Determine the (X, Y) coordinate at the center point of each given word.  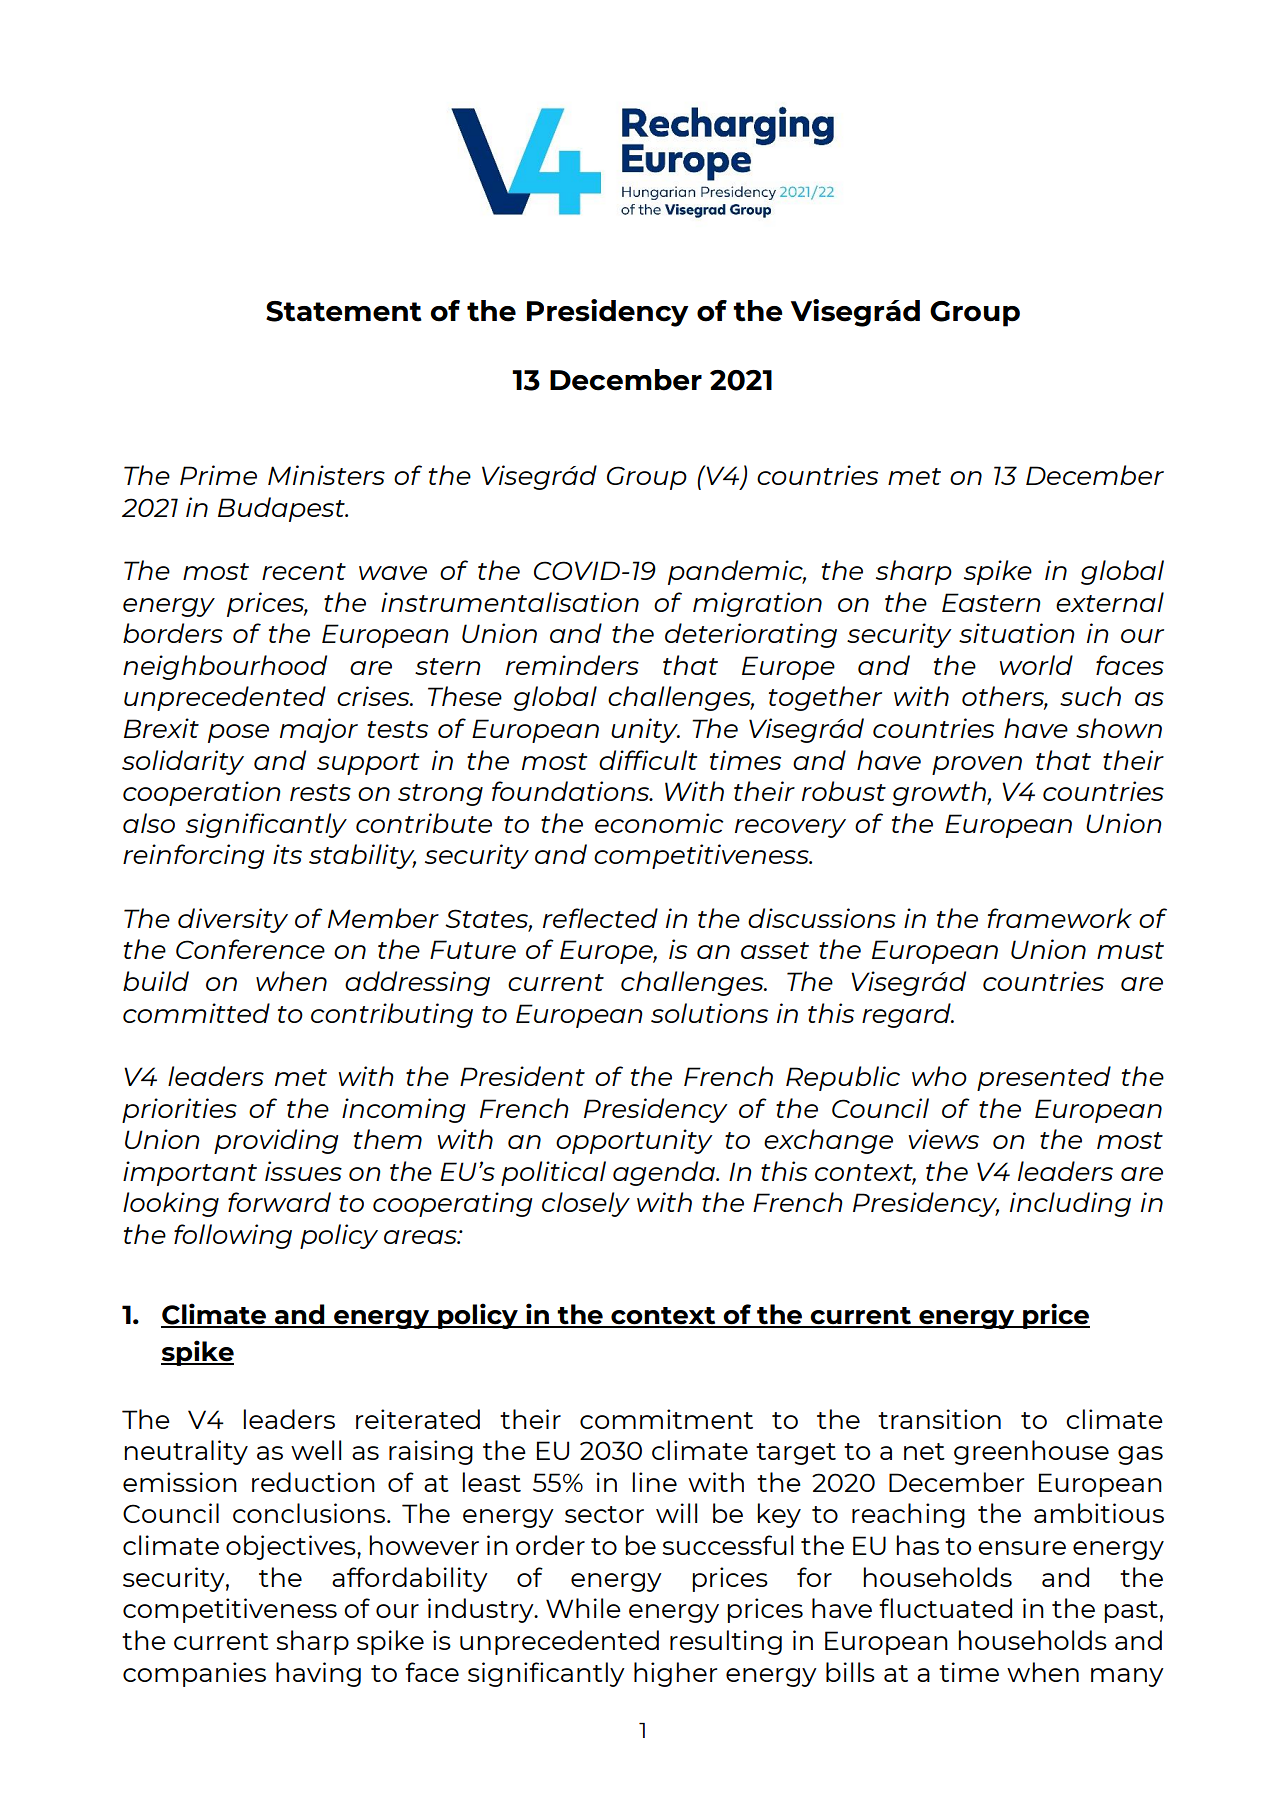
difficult (648, 760)
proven (977, 765)
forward (279, 1202)
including (1070, 1204)
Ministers (326, 475)
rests (320, 792)
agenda (665, 1173)
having (318, 1674)
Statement (344, 311)
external (1110, 602)
